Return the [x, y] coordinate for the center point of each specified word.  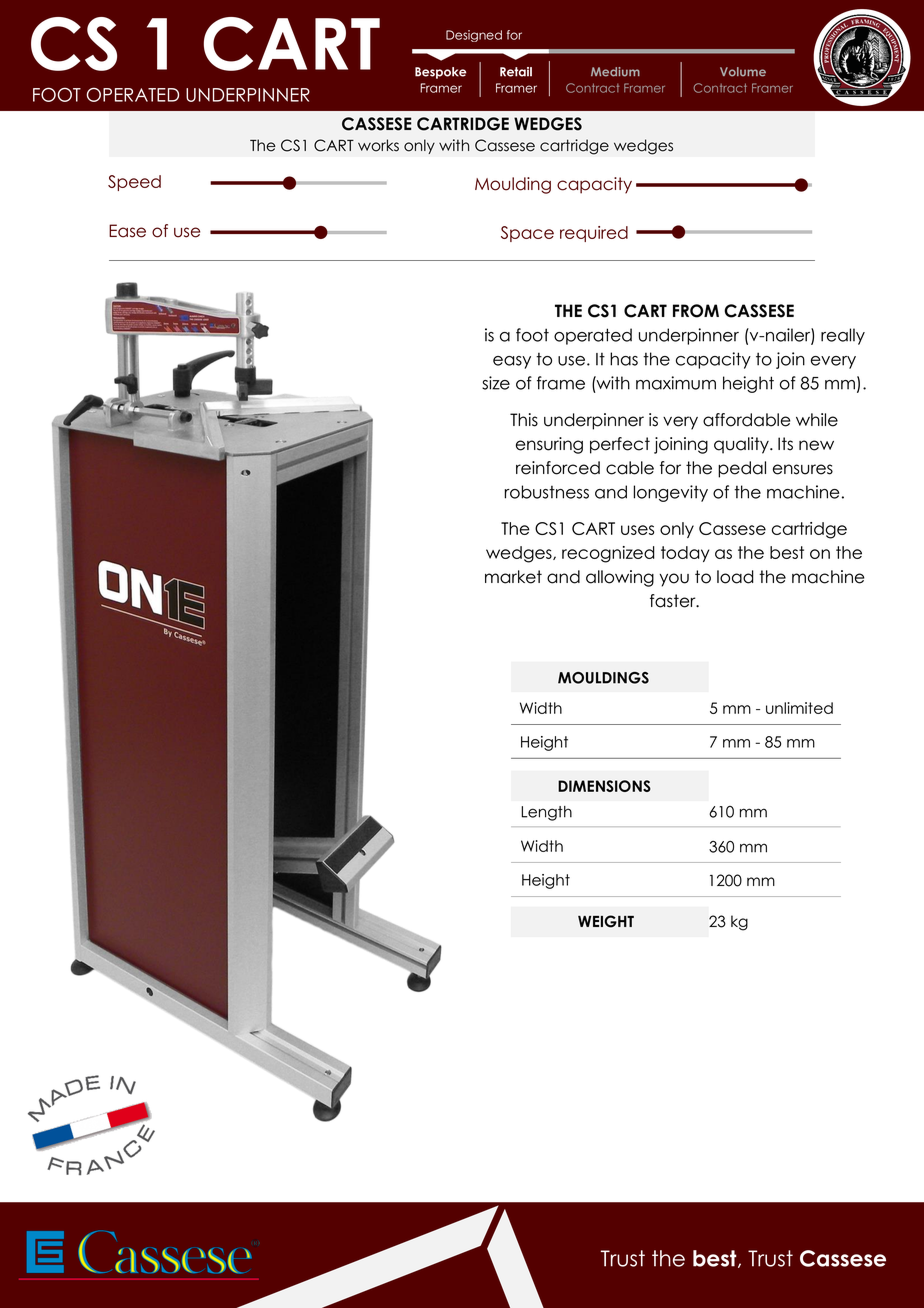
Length [546, 813]
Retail [516, 72]
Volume [743, 72]
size [496, 383]
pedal [742, 469]
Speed [134, 183]
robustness [547, 492]
